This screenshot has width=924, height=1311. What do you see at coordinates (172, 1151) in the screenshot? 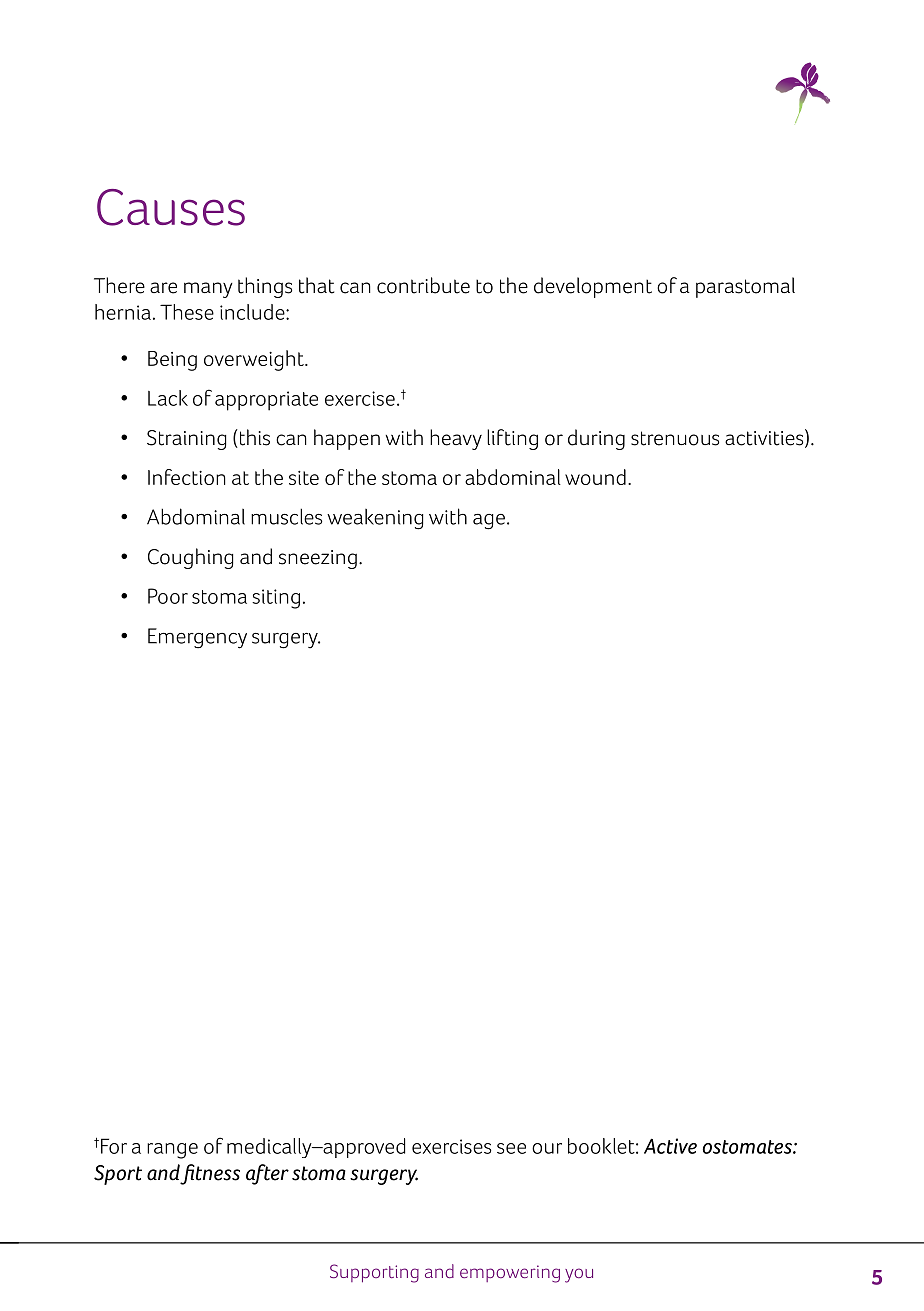
I see `range` at bounding box center [172, 1151].
